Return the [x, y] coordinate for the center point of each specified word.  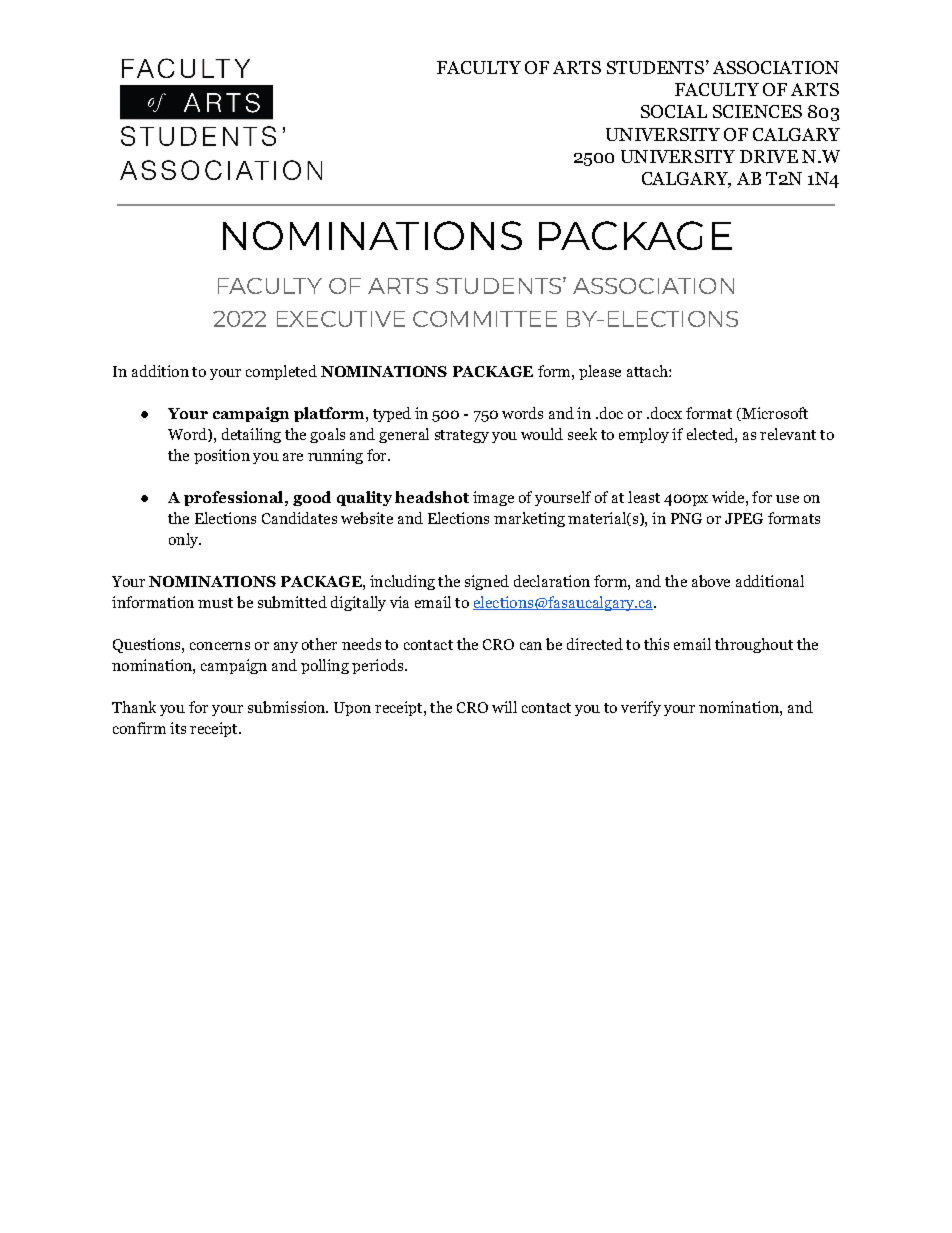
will [504, 707]
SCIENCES [757, 111]
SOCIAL [674, 111]
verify [641, 708]
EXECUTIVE [341, 319]
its [178, 728]
